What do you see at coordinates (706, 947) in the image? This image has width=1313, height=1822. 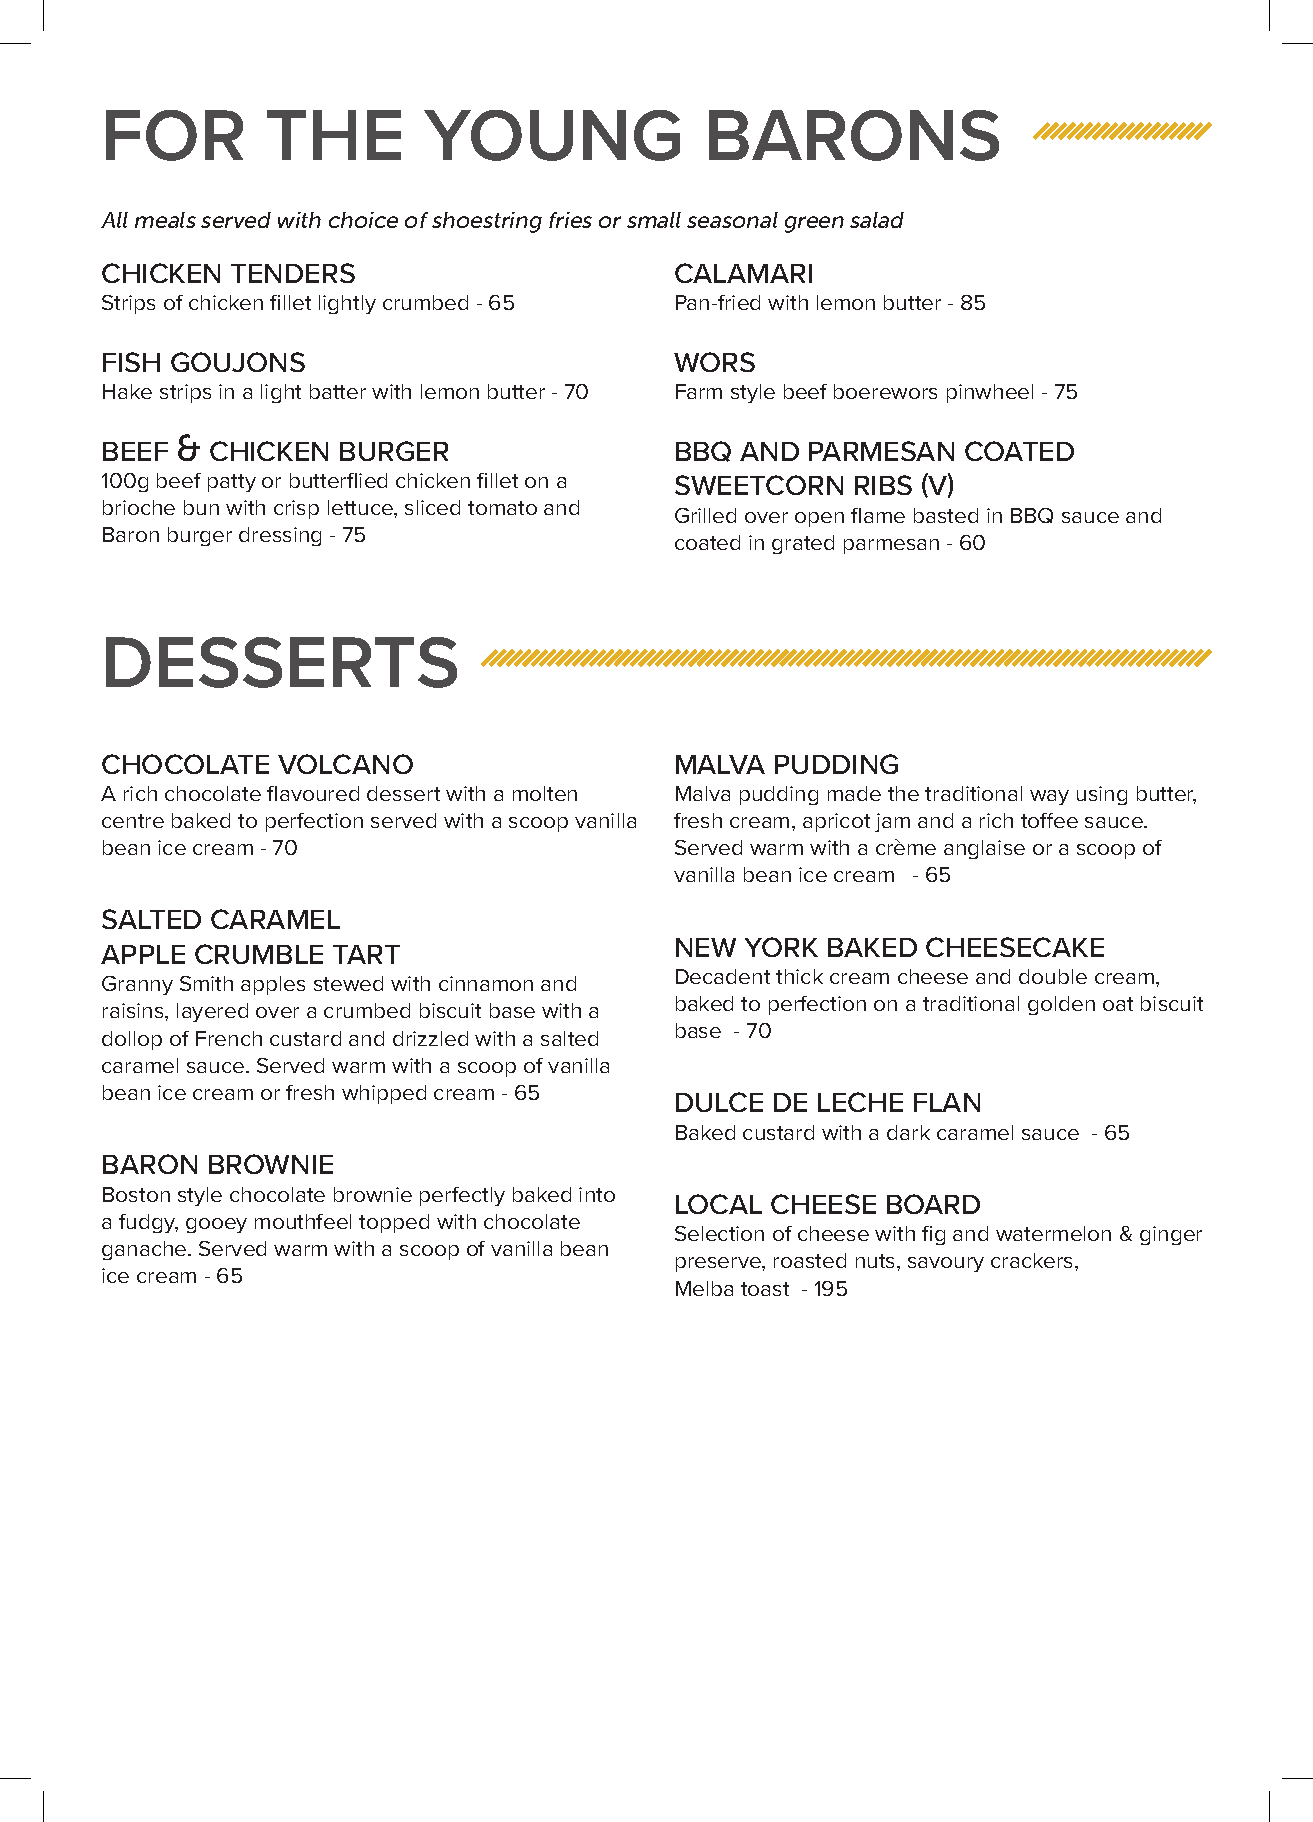 I see `NEW` at bounding box center [706, 947].
